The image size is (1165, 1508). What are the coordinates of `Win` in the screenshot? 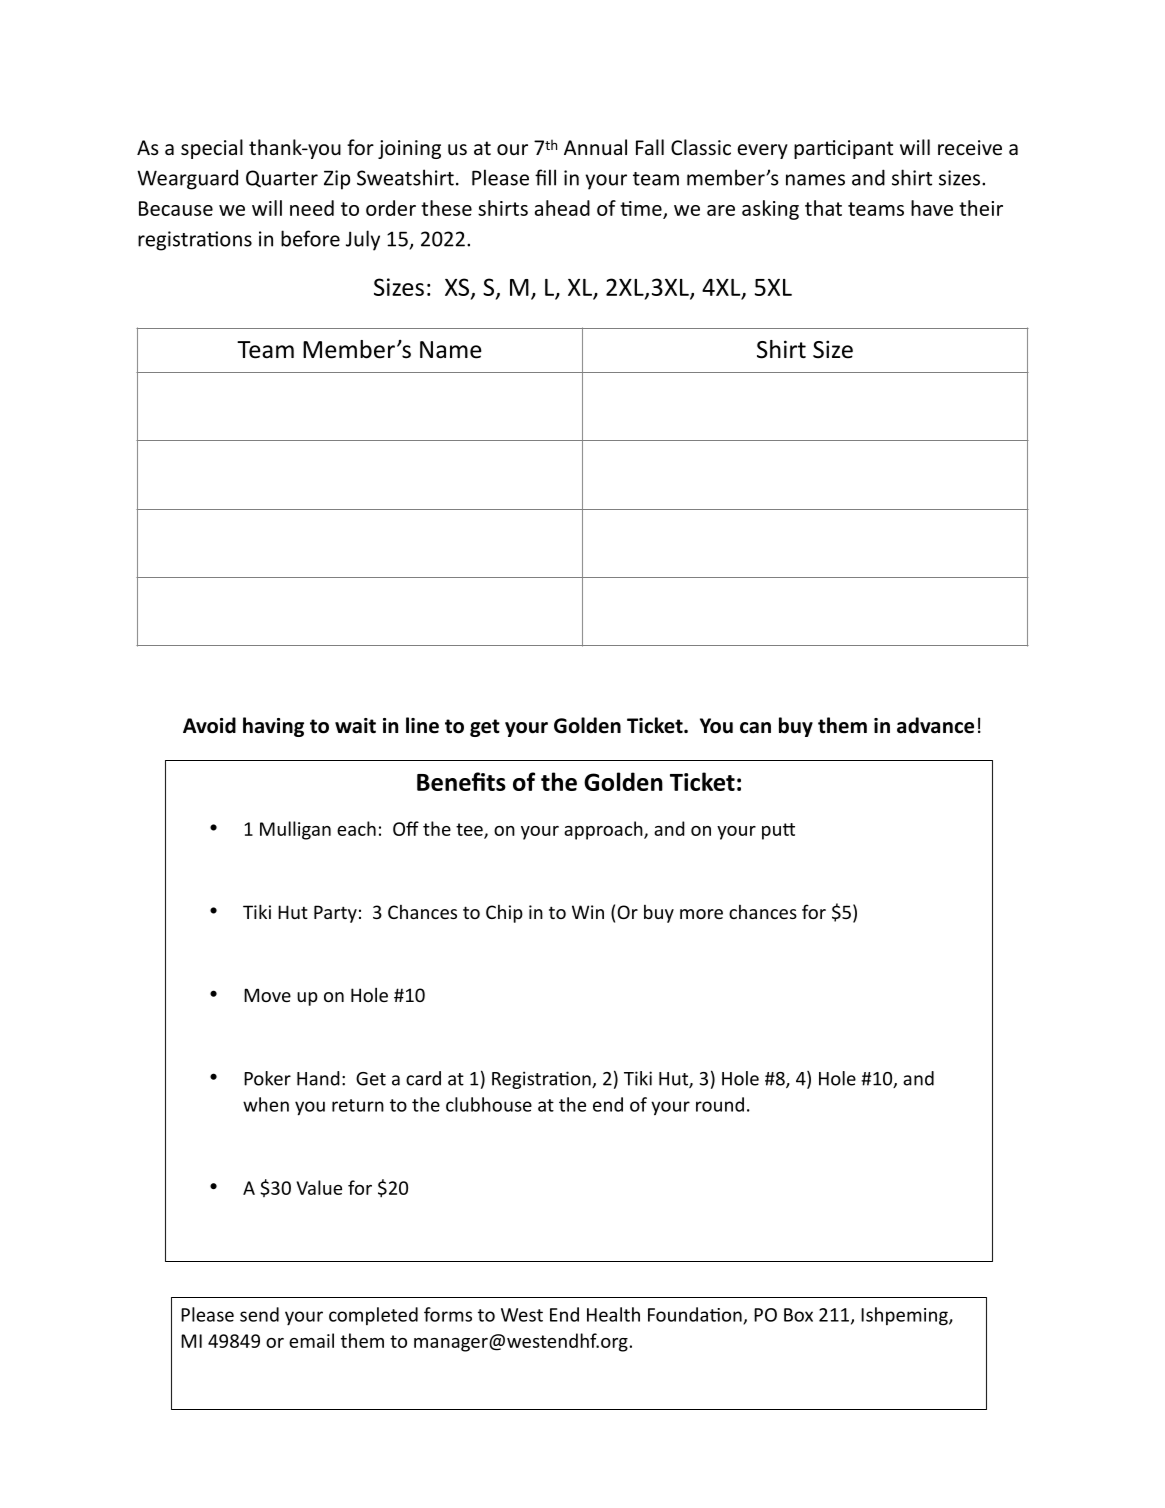 It's located at (588, 912).
